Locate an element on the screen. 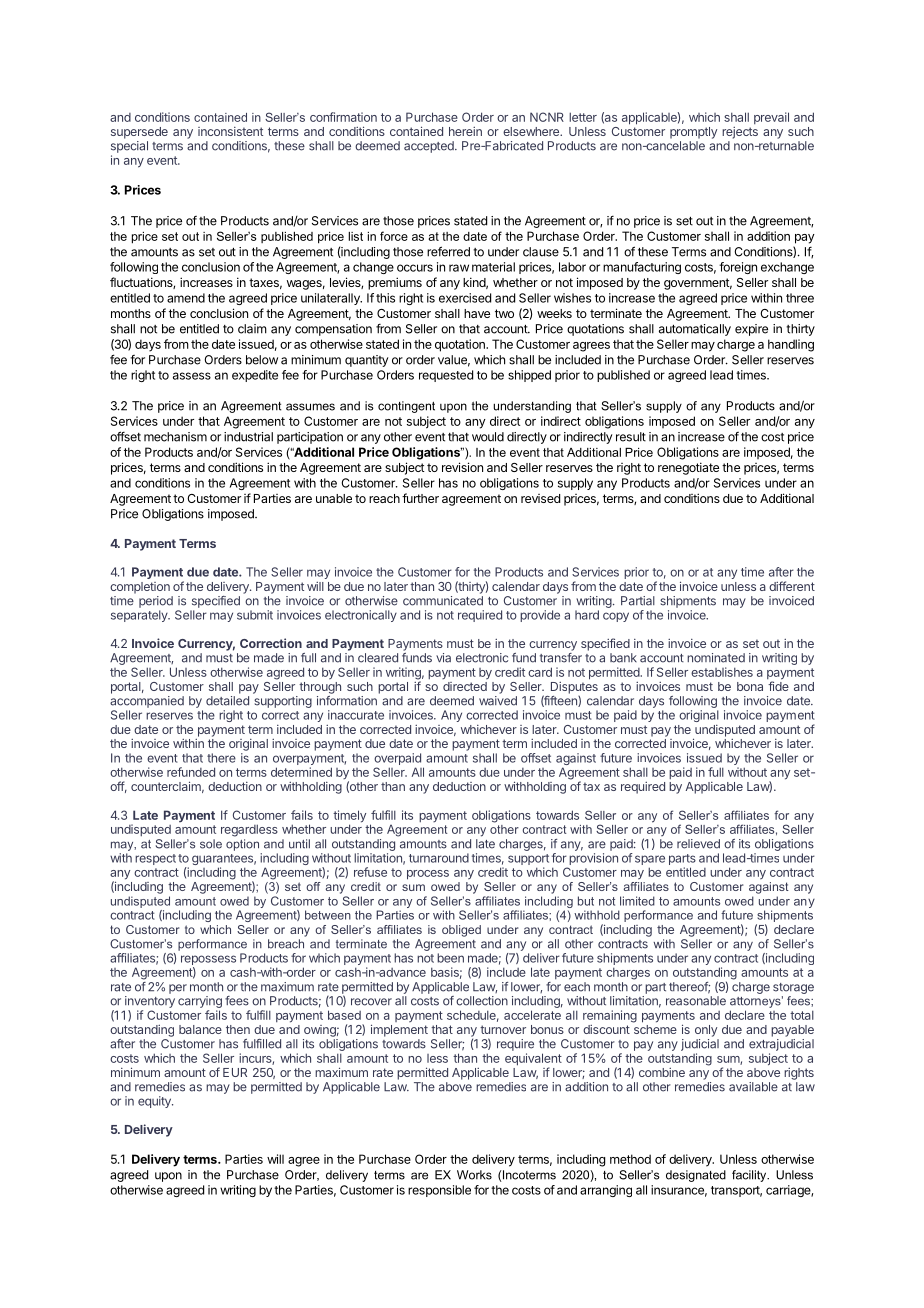  inconsistent is located at coordinates (230, 131).
